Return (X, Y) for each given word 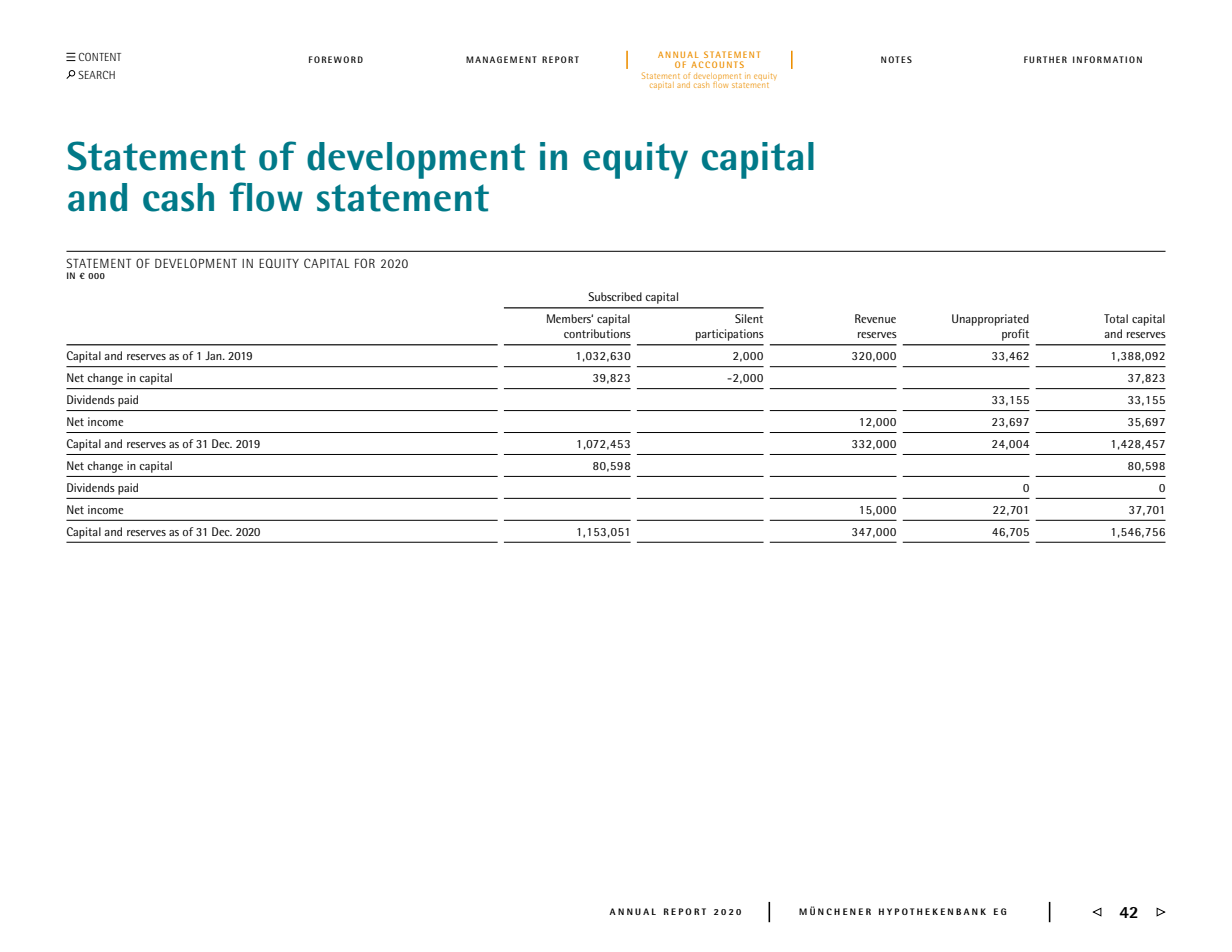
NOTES (896, 59)
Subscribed (615, 296)
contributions (597, 333)
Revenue (875, 318)
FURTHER (1045, 59)
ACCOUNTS (717, 64)
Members (570, 318)
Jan (214, 355)
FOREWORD (336, 59)
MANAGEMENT (501, 59)
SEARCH (96, 74)
